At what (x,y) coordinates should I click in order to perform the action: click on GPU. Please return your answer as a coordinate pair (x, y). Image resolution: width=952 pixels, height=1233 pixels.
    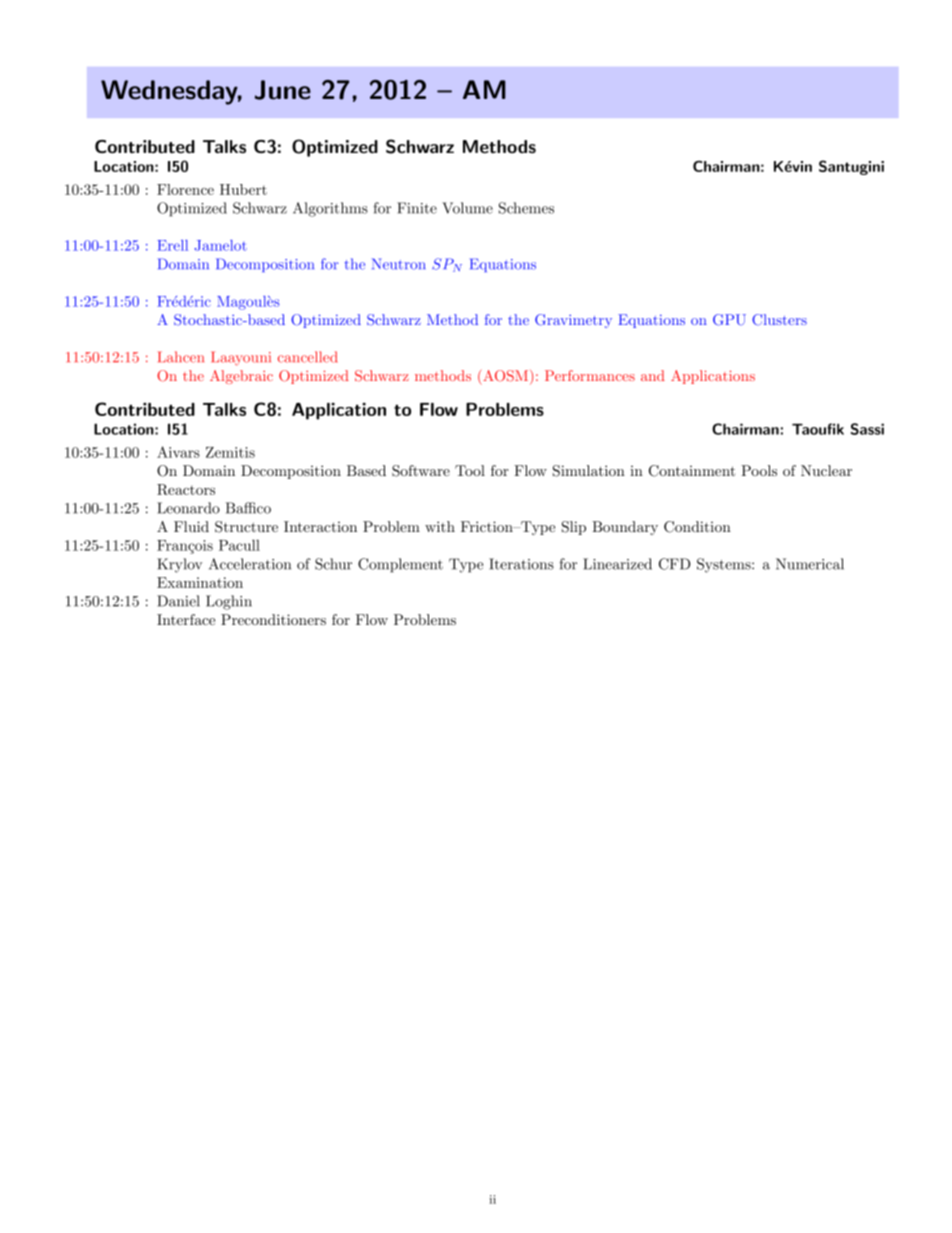
    Looking at the image, I should click on (729, 320).
